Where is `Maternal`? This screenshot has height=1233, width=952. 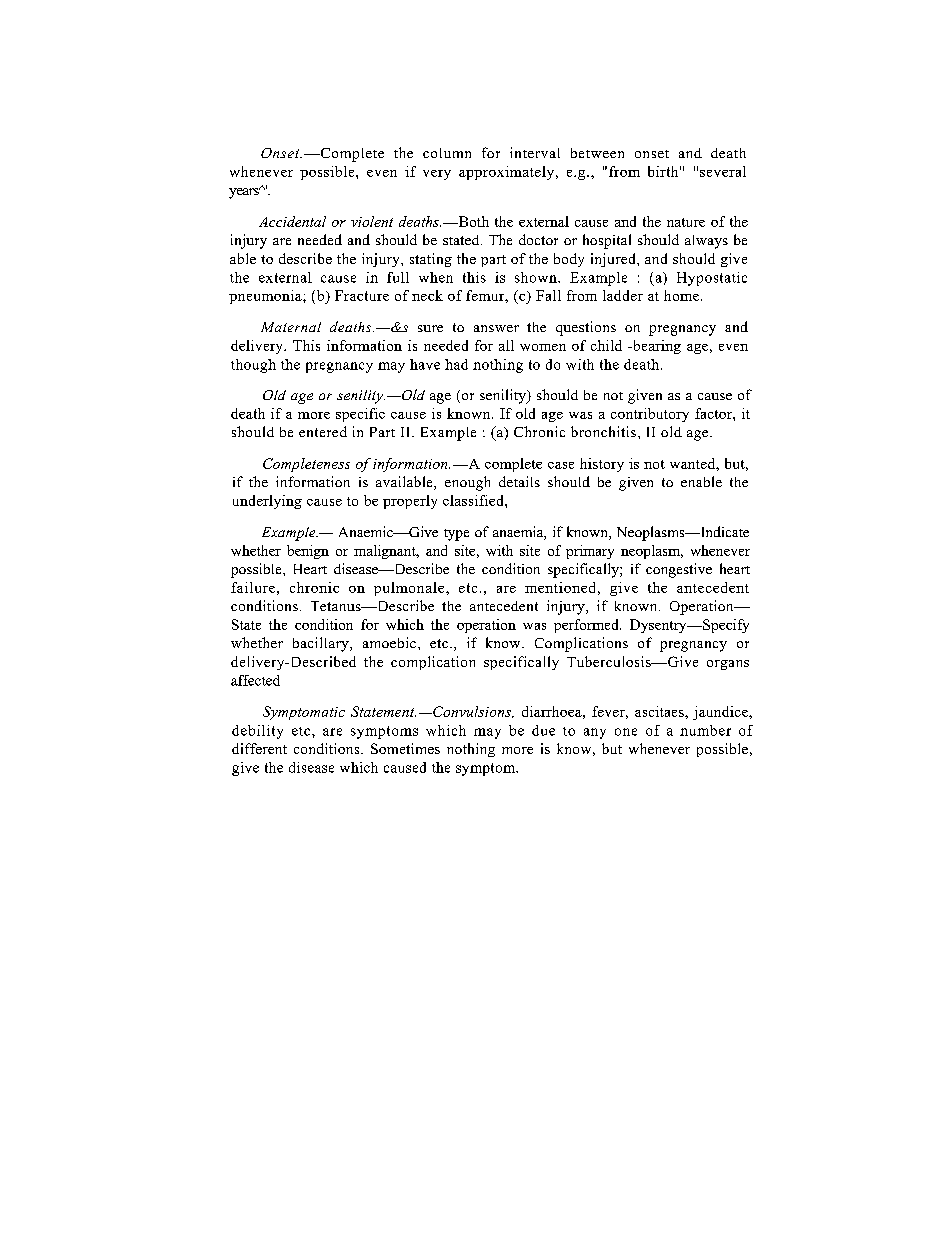 Maternal is located at coordinates (291, 327).
